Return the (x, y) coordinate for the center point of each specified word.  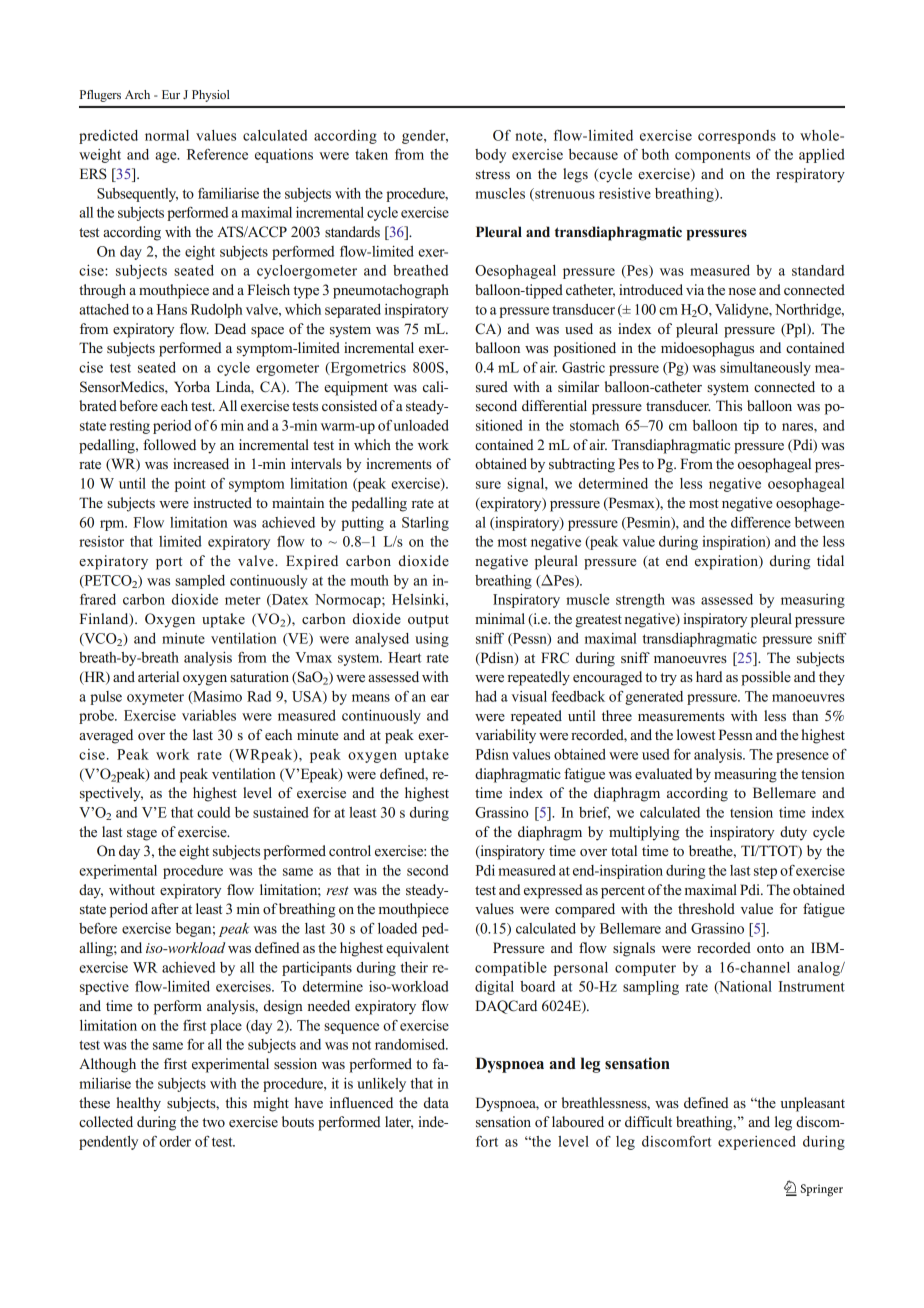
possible (766, 678)
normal (167, 135)
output (428, 621)
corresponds (737, 137)
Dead (230, 328)
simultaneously (765, 369)
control (350, 850)
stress (493, 175)
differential (554, 406)
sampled (200, 582)
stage (142, 834)
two (213, 1122)
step (765, 872)
